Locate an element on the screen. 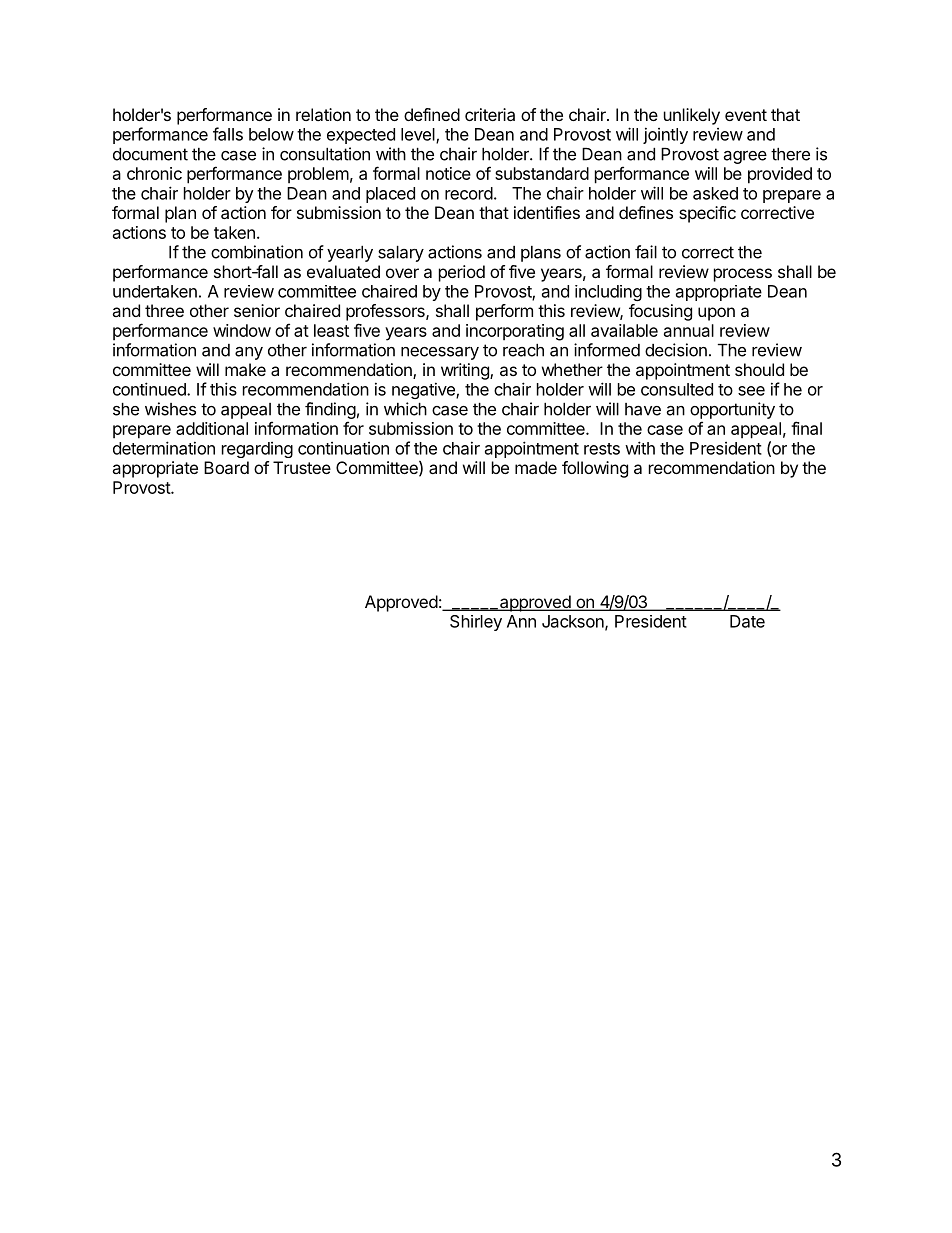 Image resolution: width=952 pixels, height=1233 pixels. period is located at coordinates (462, 273).
